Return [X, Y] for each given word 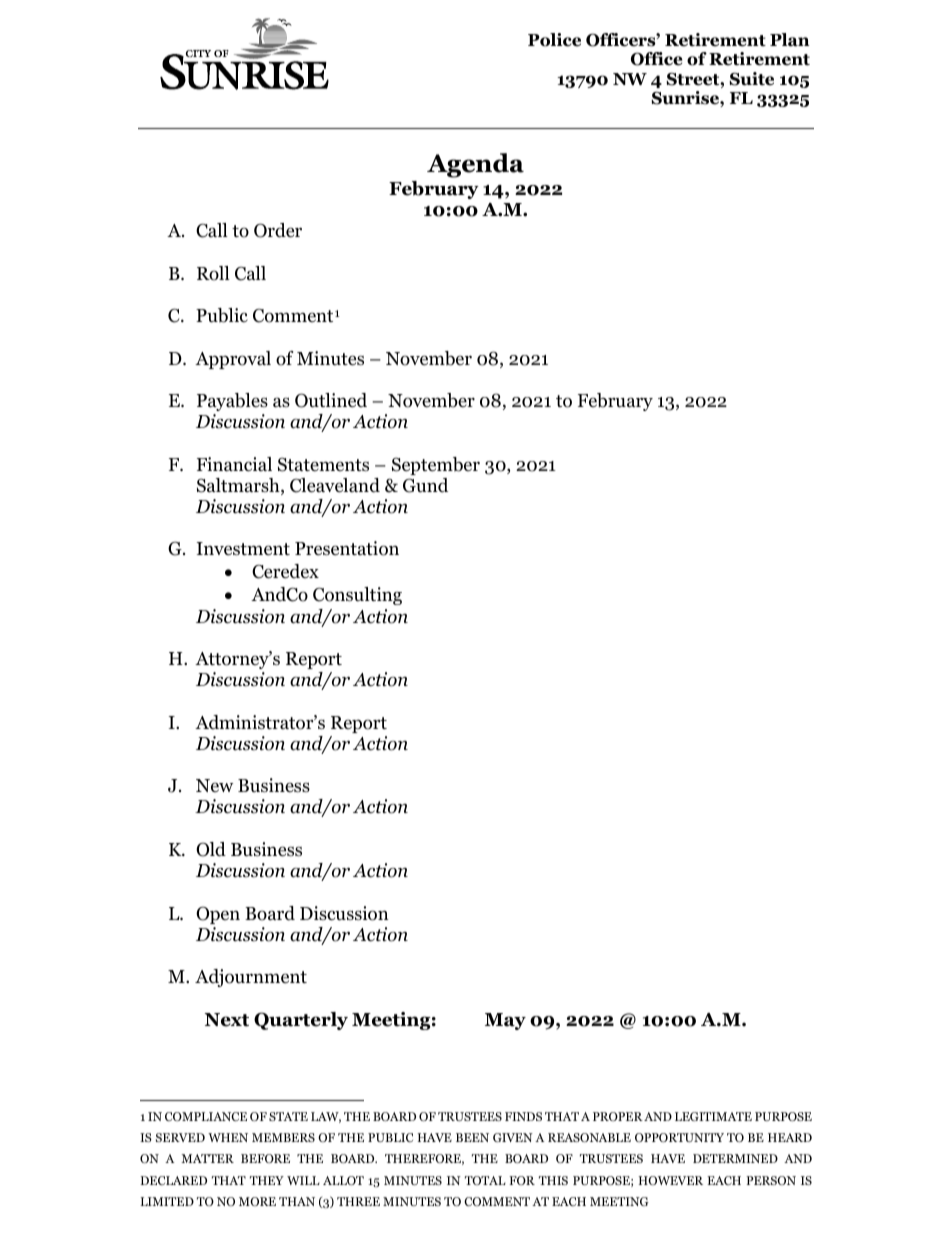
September [436, 466]
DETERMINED [735, 1158]
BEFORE [265, 1158]
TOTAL [485, 1180]
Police [554, 40]
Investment [243, 549]
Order [278, 230]
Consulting [357, 596]
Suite [751, 79]
